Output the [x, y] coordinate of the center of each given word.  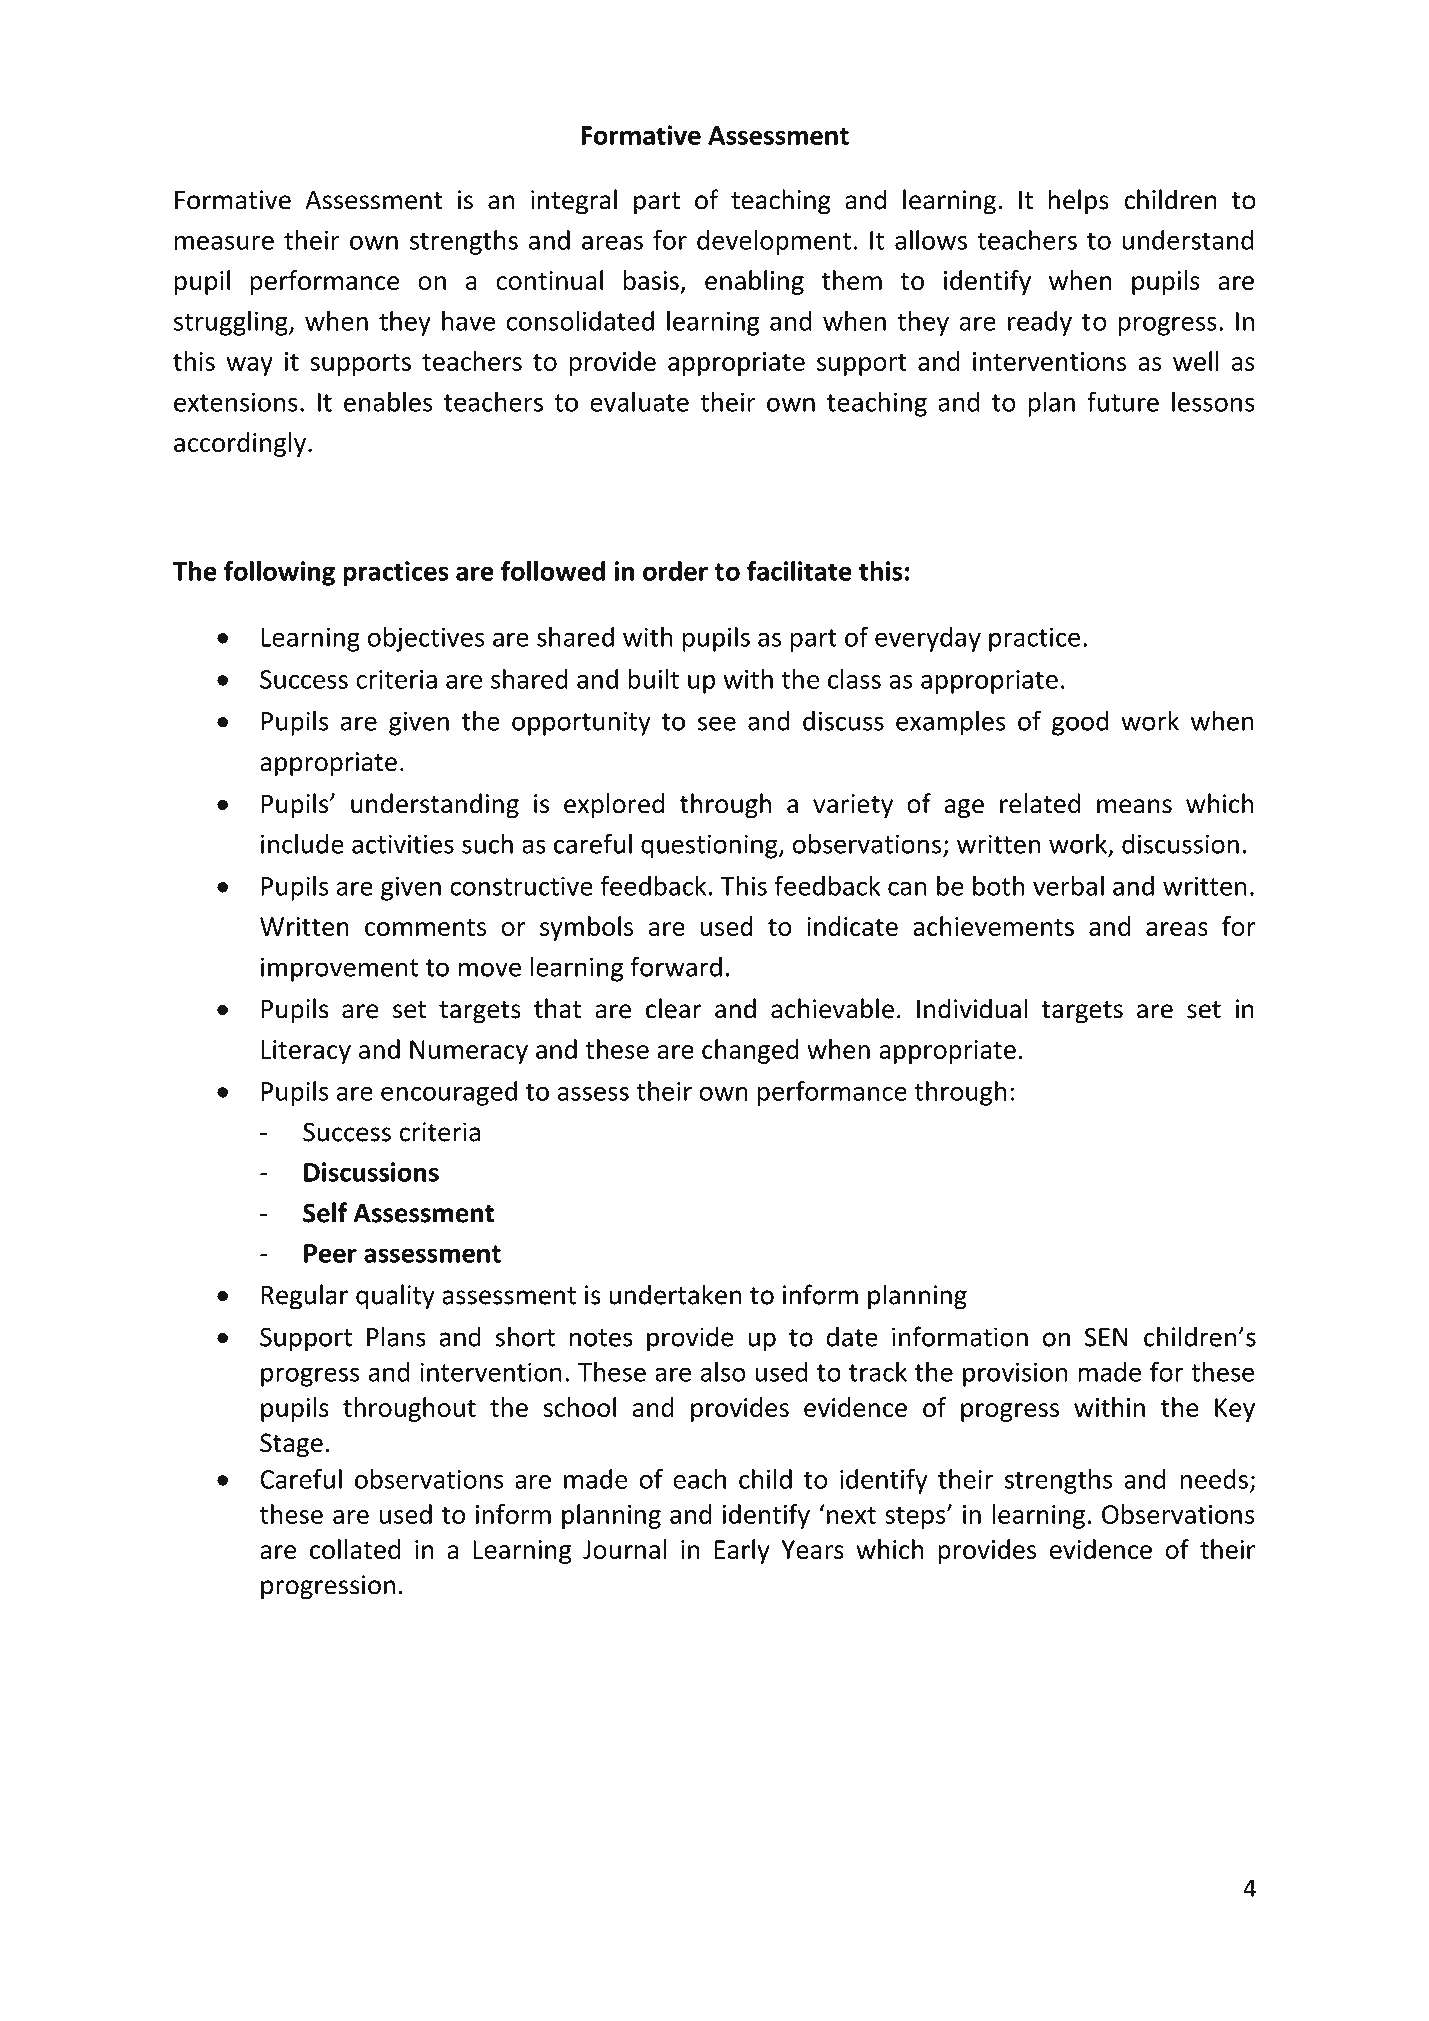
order [675, 571]
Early [742, 1551]
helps [1078, 202]
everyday [928, 639]
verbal [1068, 885]
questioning [710, 846]
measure [224, 242]
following [279, 573]
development [774, 242]
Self [325, 1212]
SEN [1106, 1337]
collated [355, 1549]
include [302, 843]
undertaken [675, 1294]
